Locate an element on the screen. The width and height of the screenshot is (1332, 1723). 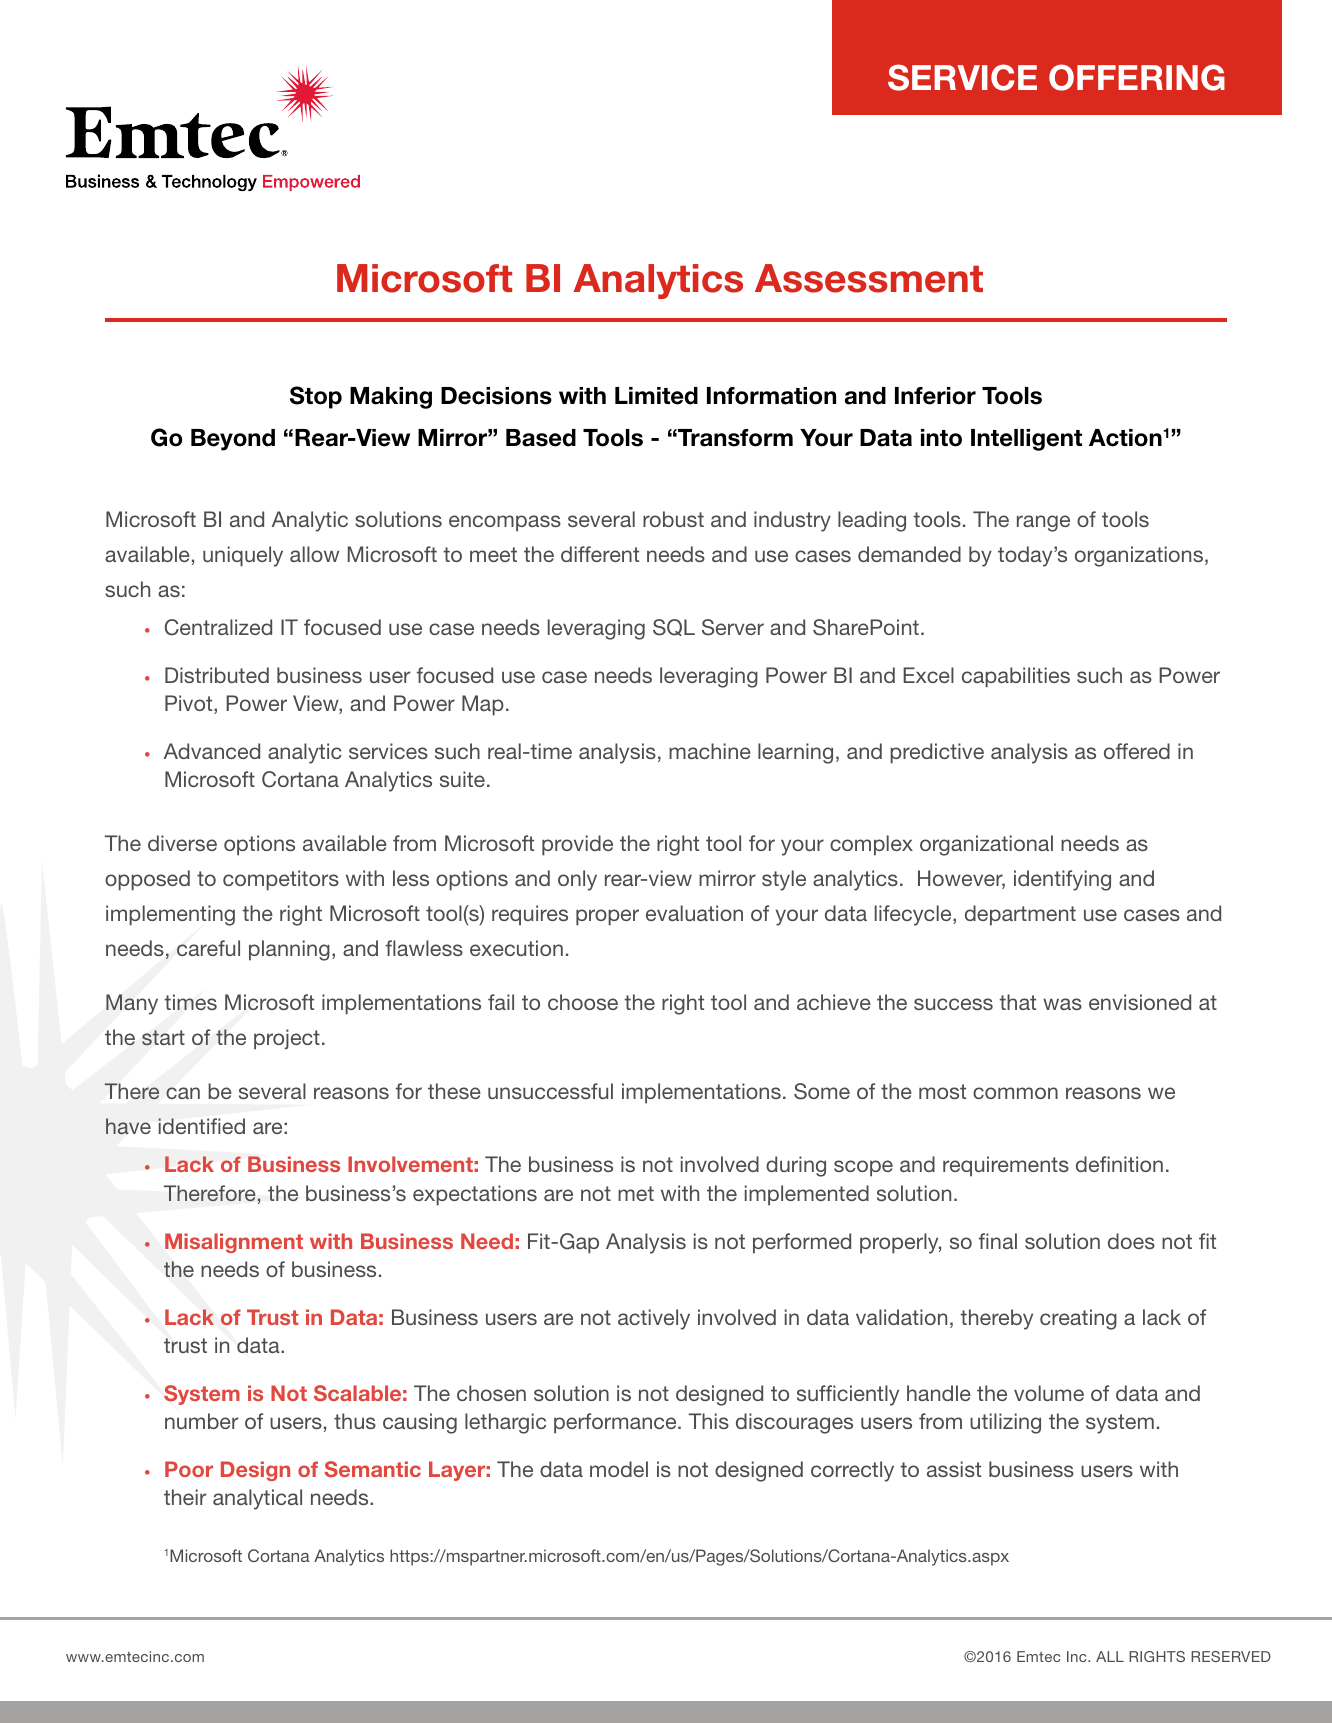
identified is located at coordinates (201, 1126).
